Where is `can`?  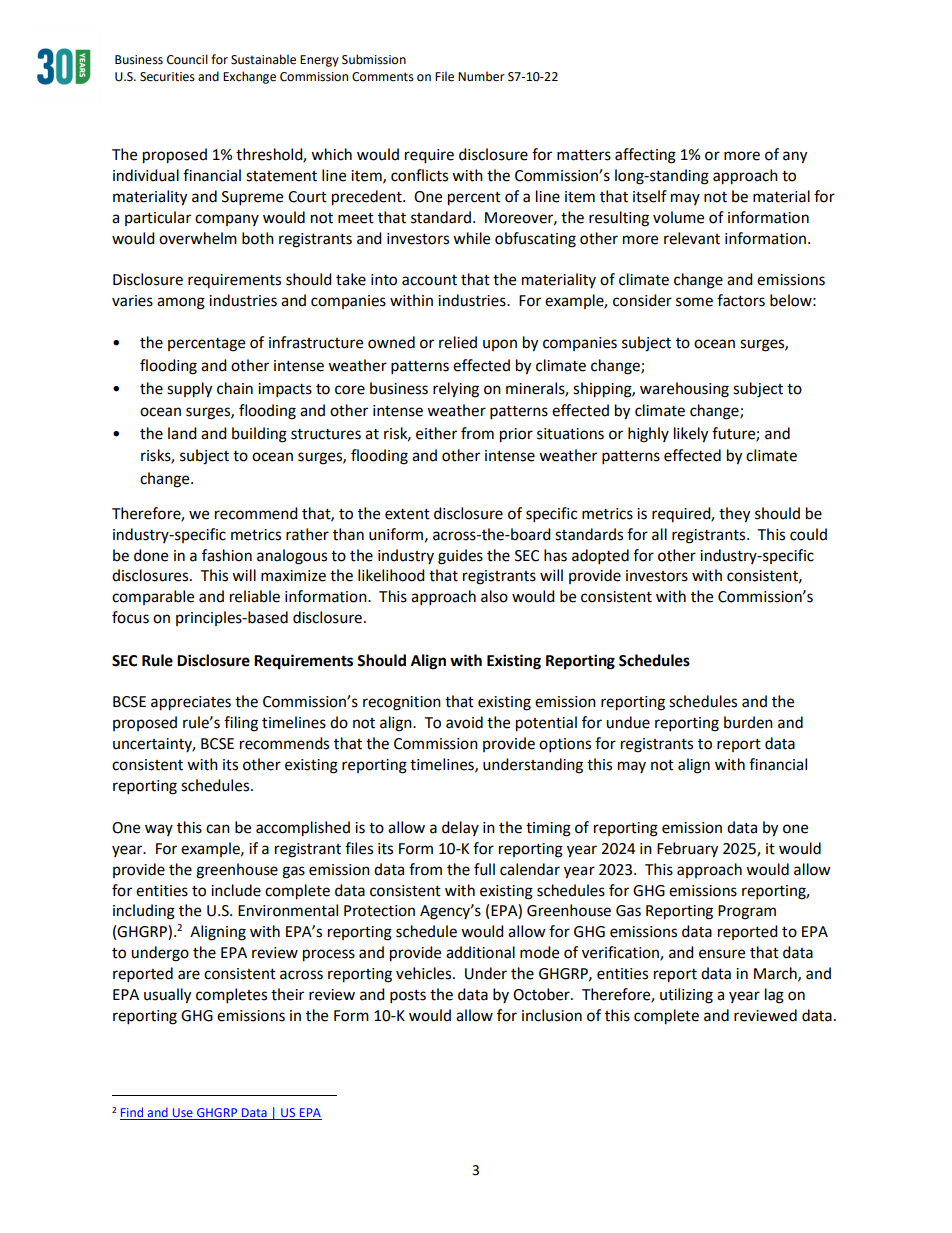
can is located at coordinates (218, 829).
